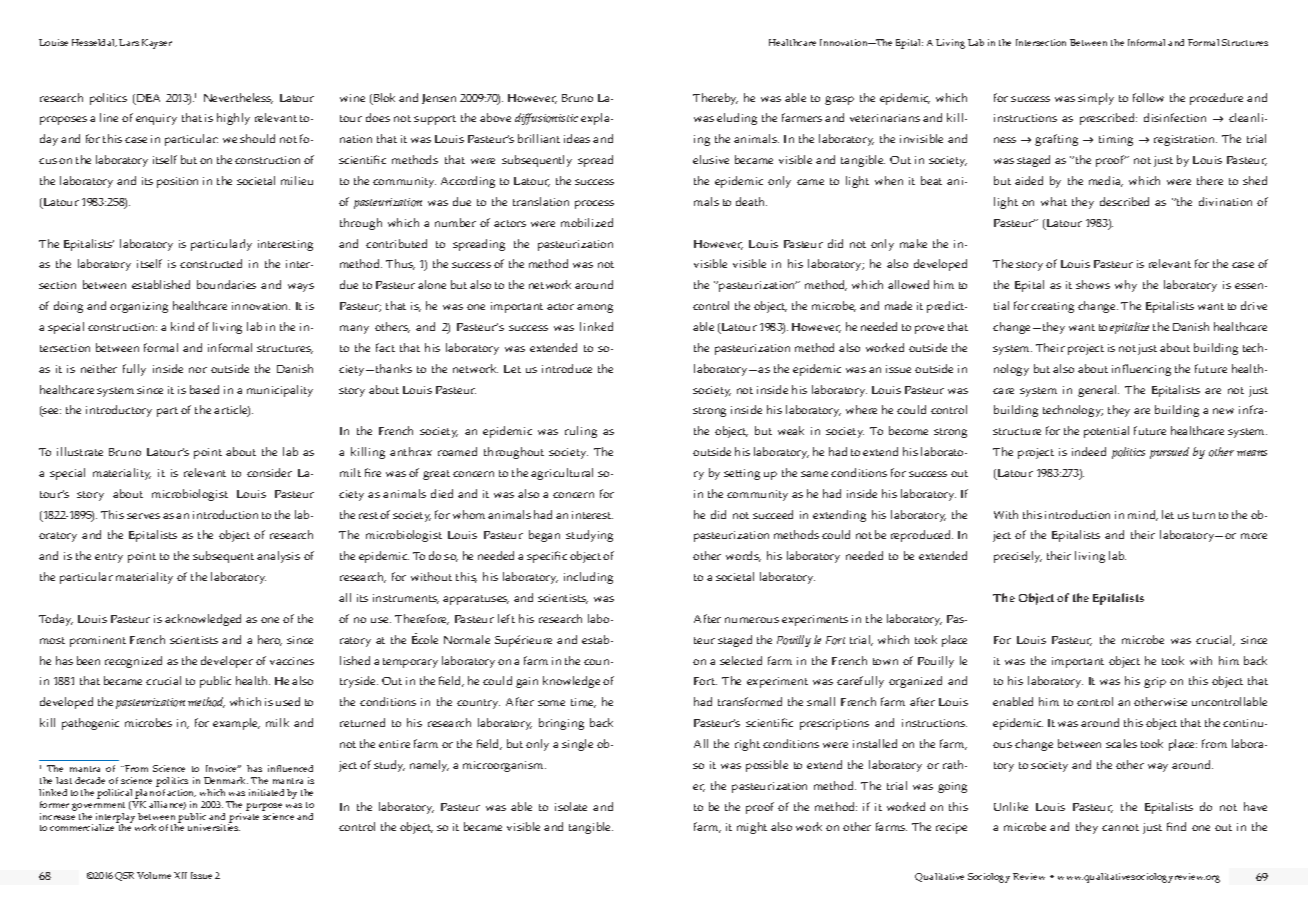  What do you see at coordinates (214, 827) in the screenshot?
I see `universities` at bounding box center [214, 827].
